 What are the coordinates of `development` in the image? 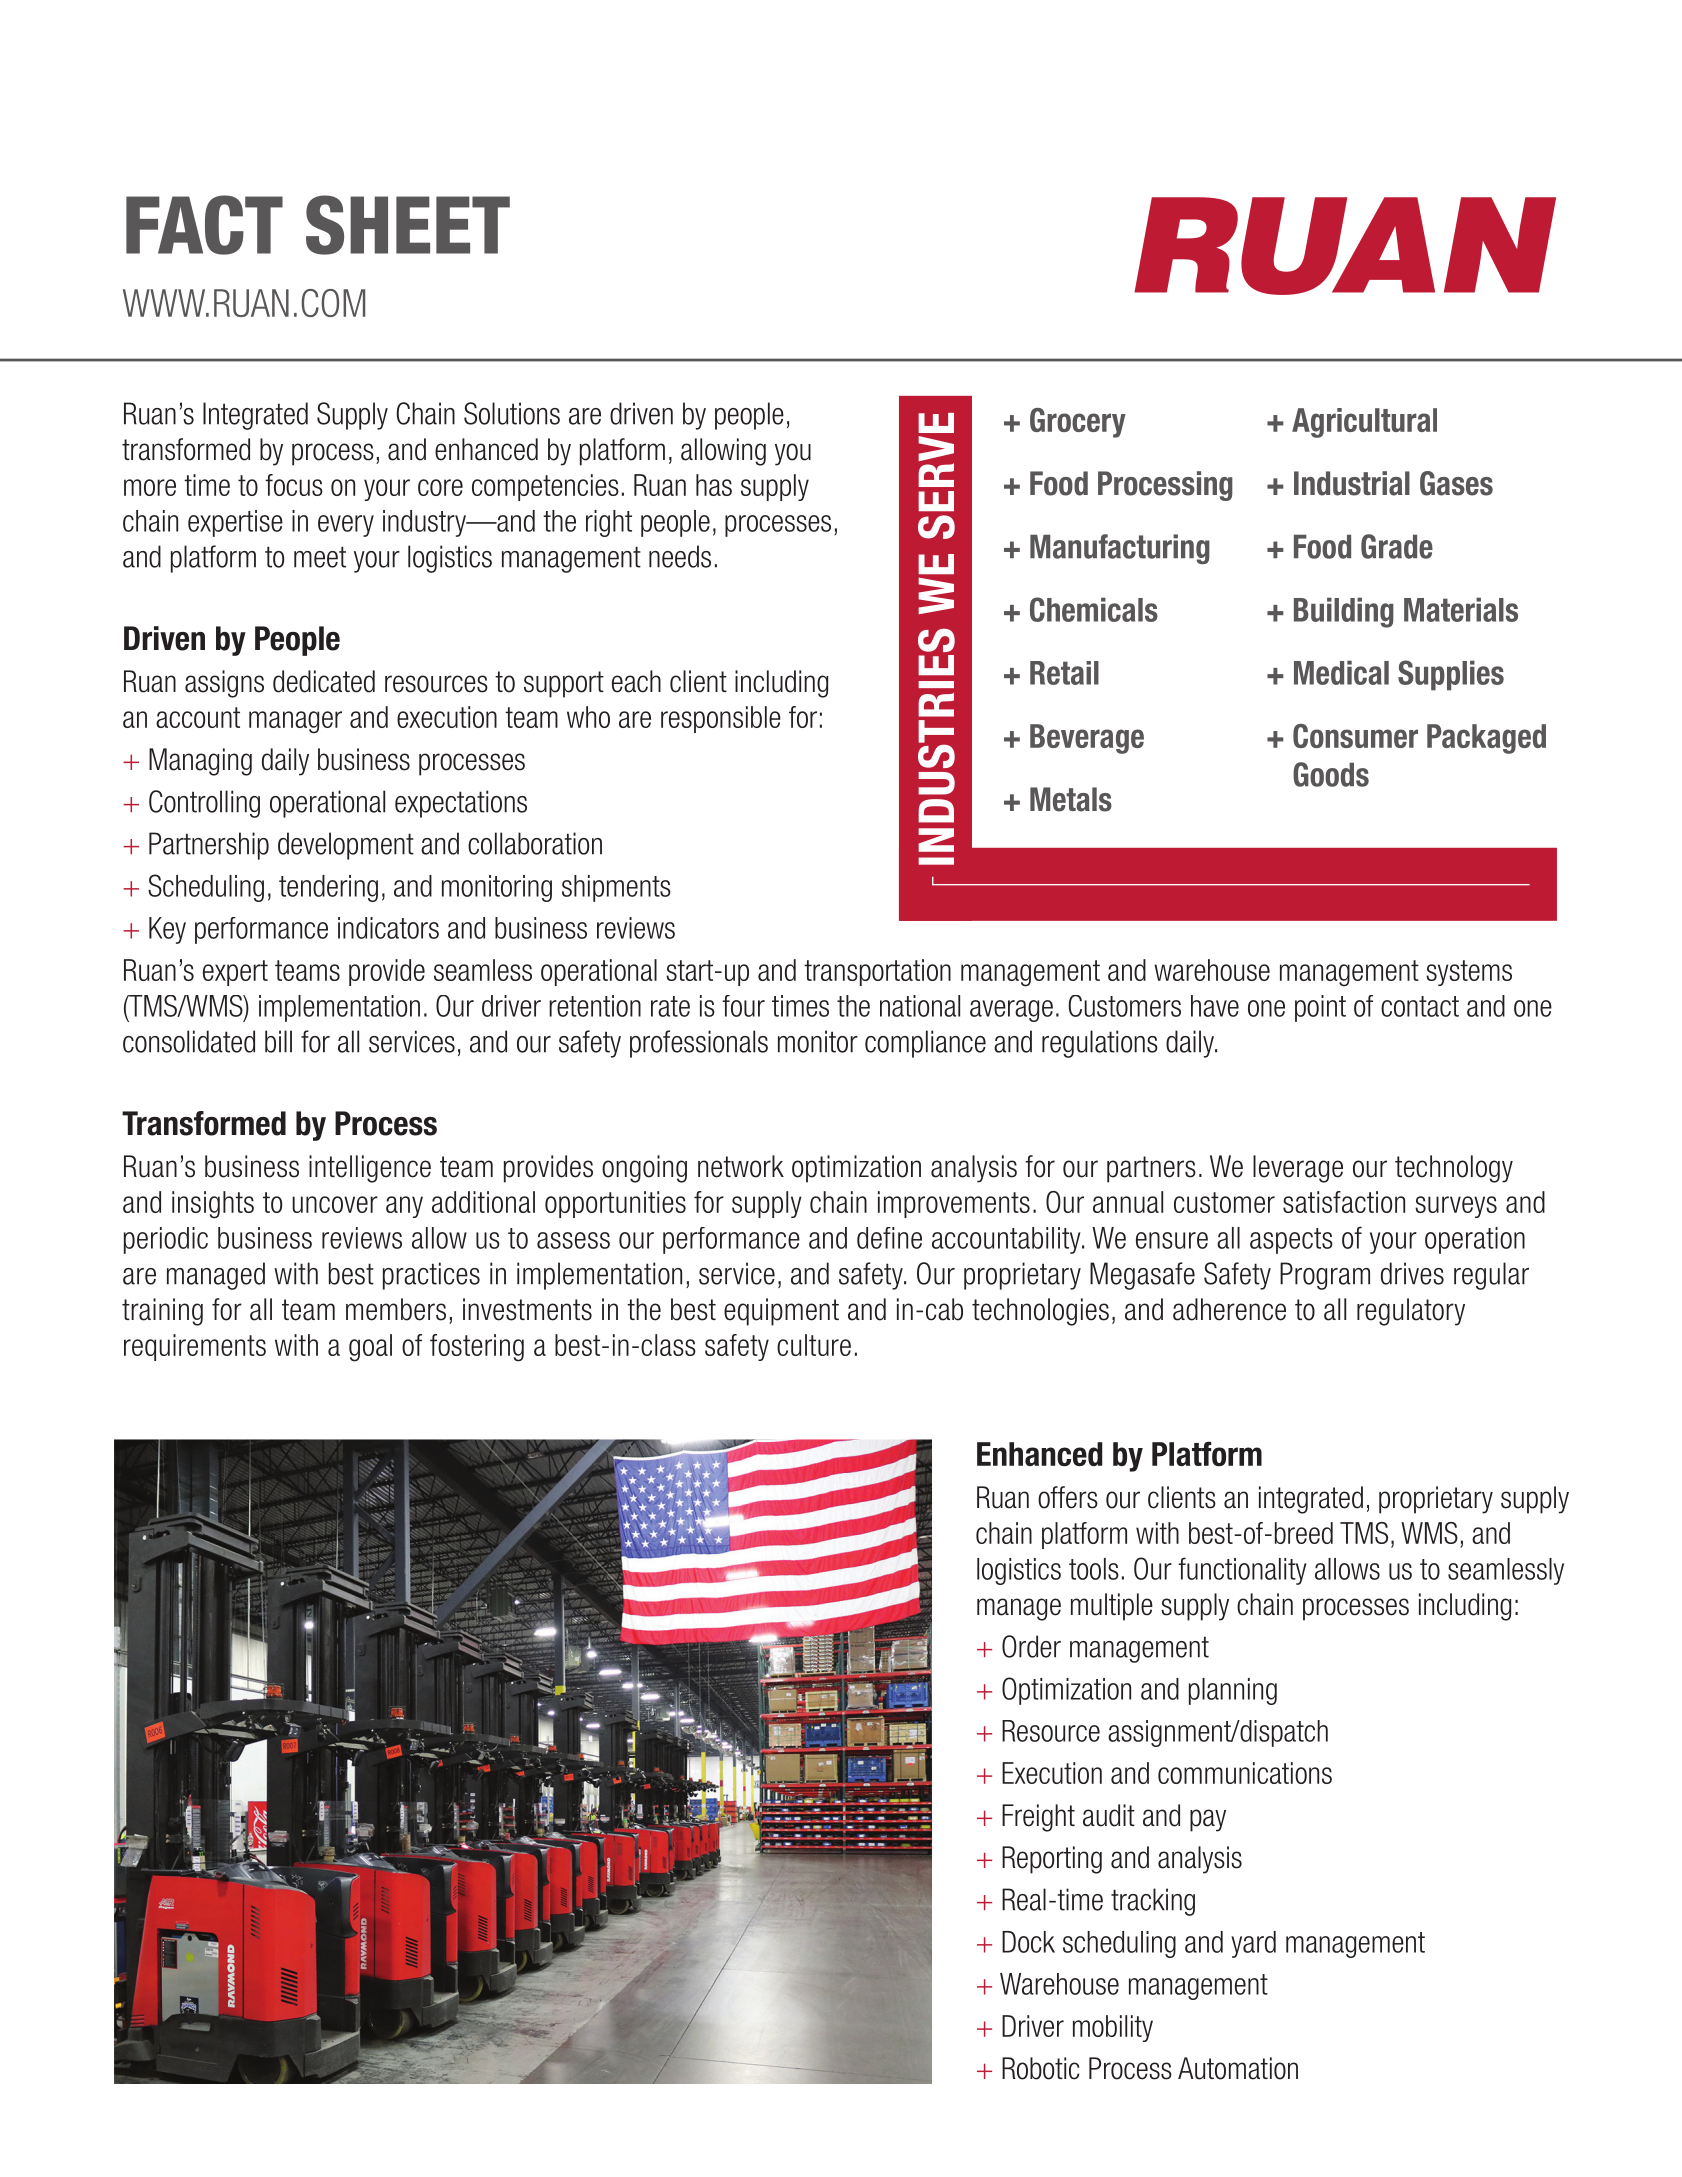 It's located at (346, 846).
